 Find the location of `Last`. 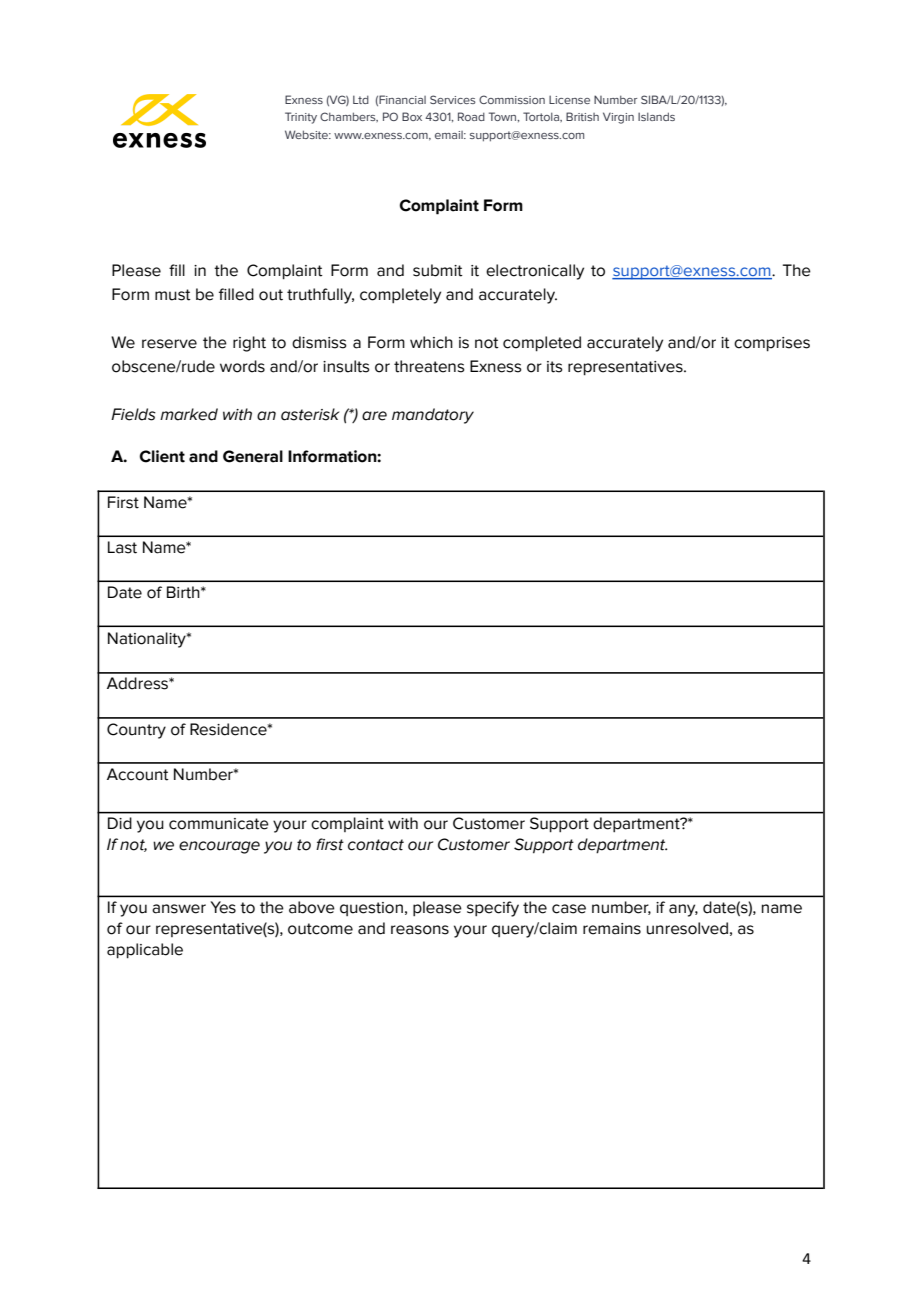

Last is located at coordinates (122, 547).
